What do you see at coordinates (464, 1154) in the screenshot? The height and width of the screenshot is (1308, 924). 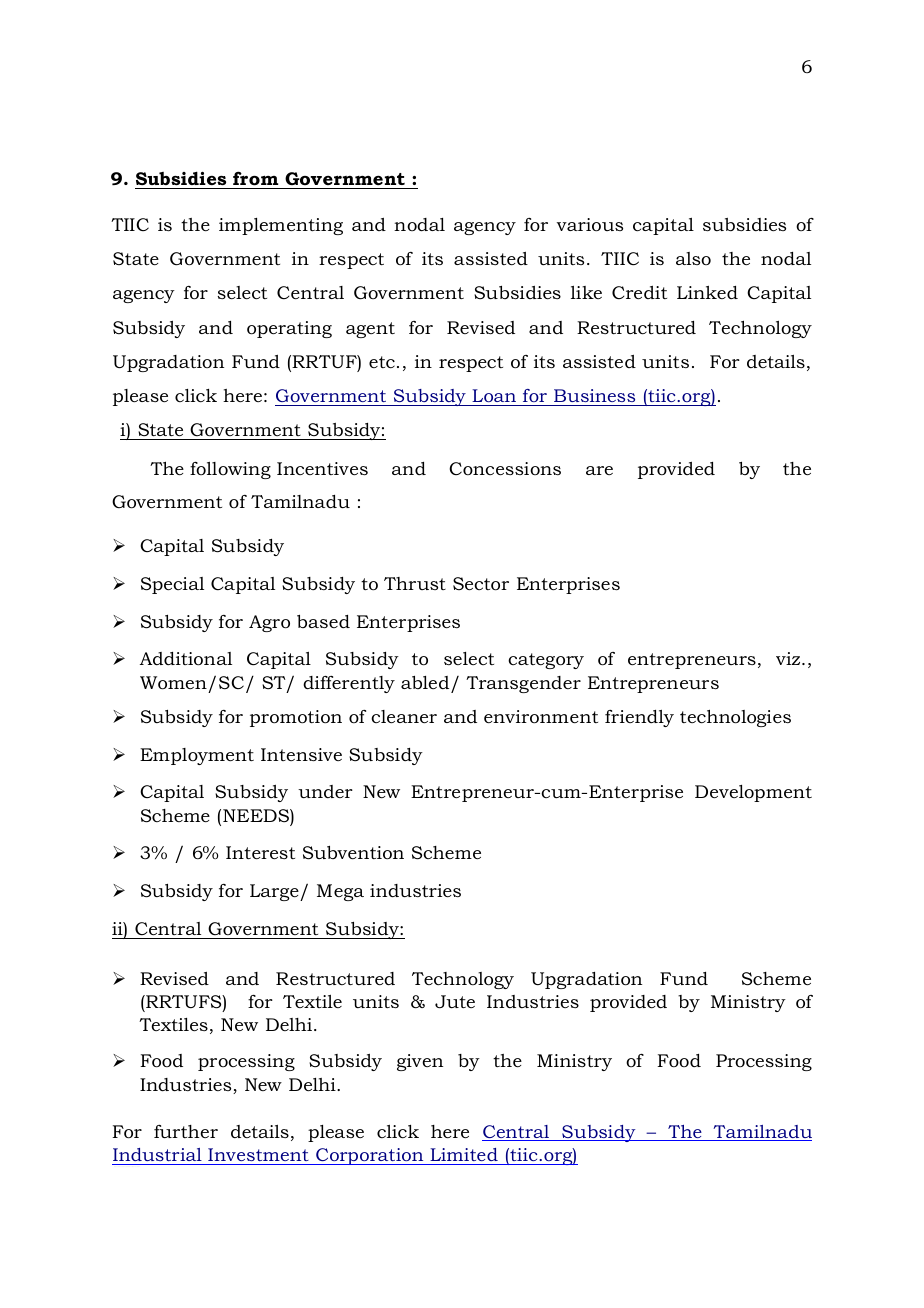 I see `Limited` at bounding box center [464, 1154].
